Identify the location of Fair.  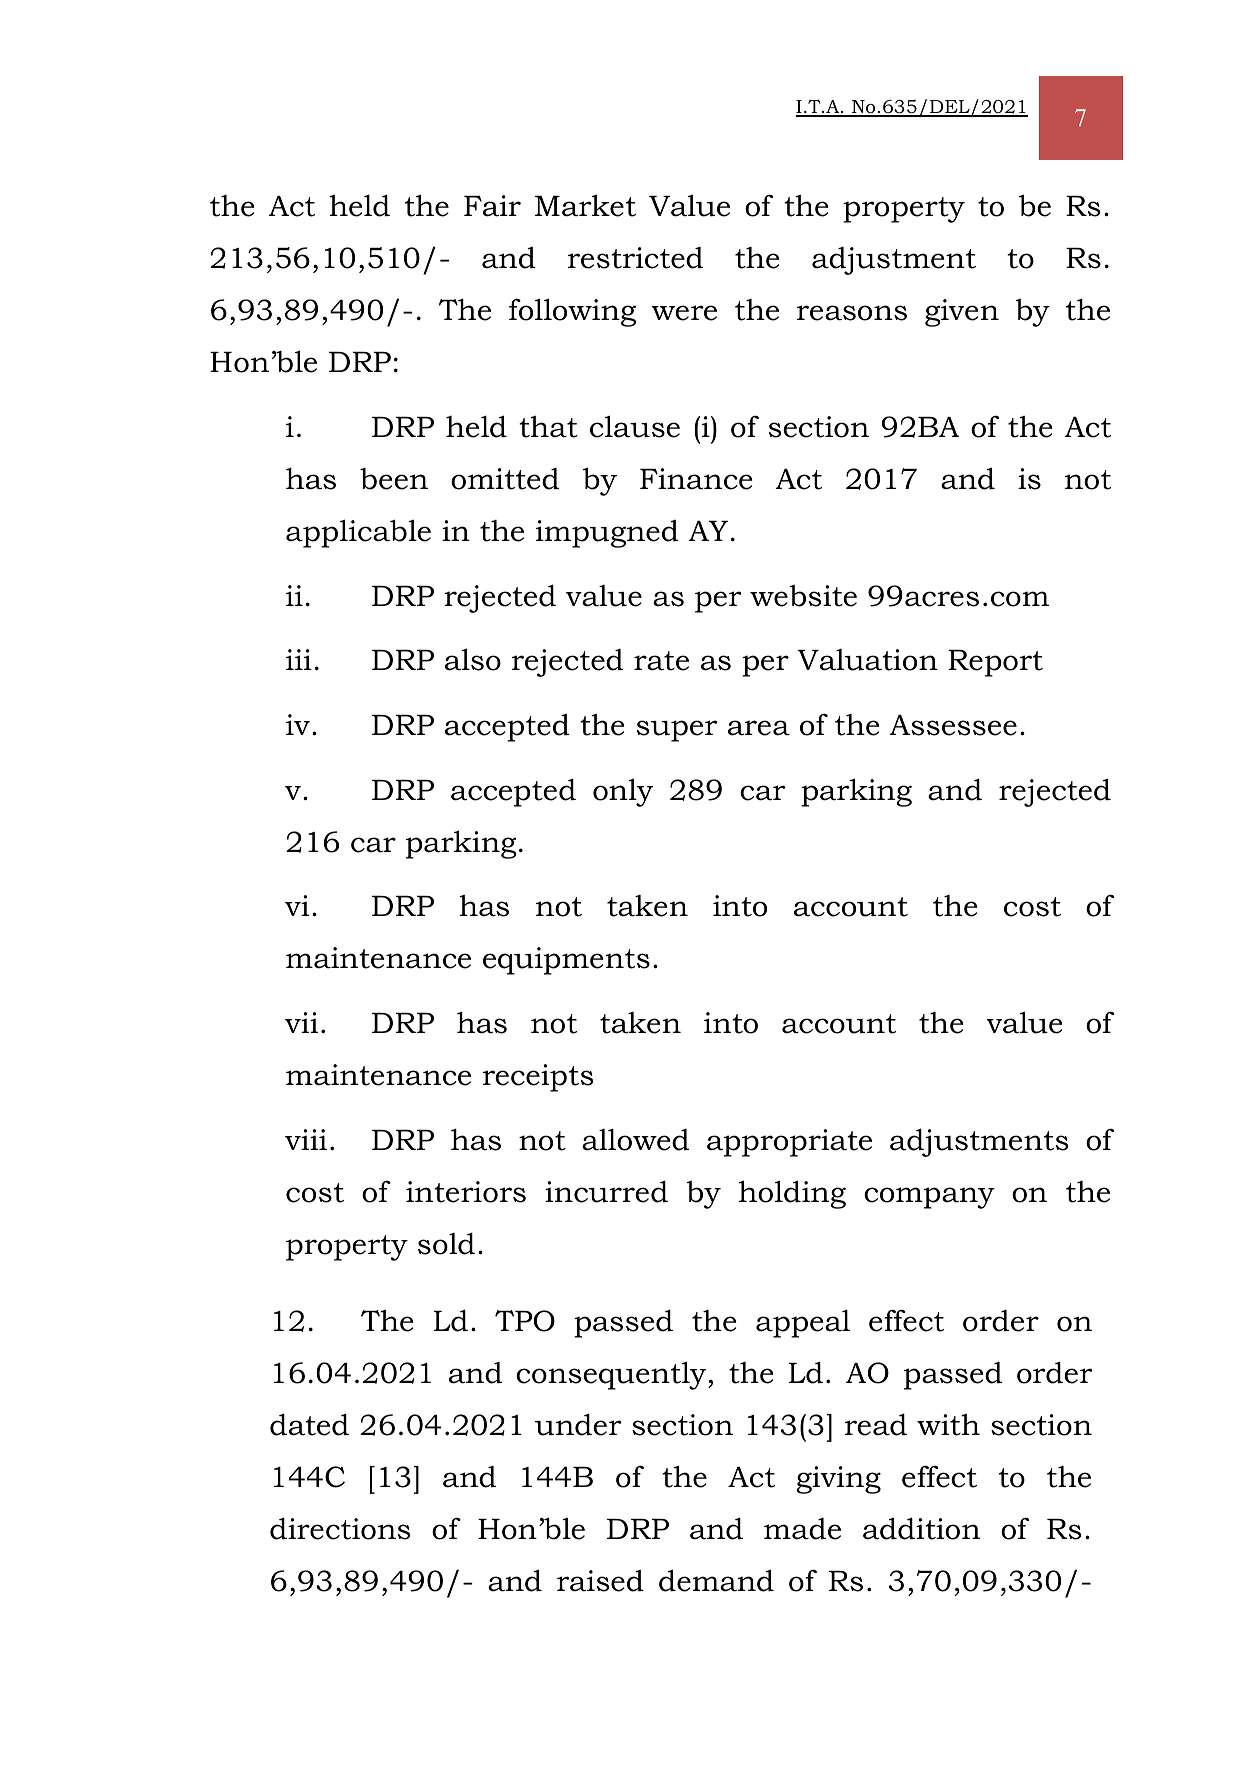
(492, 206).
